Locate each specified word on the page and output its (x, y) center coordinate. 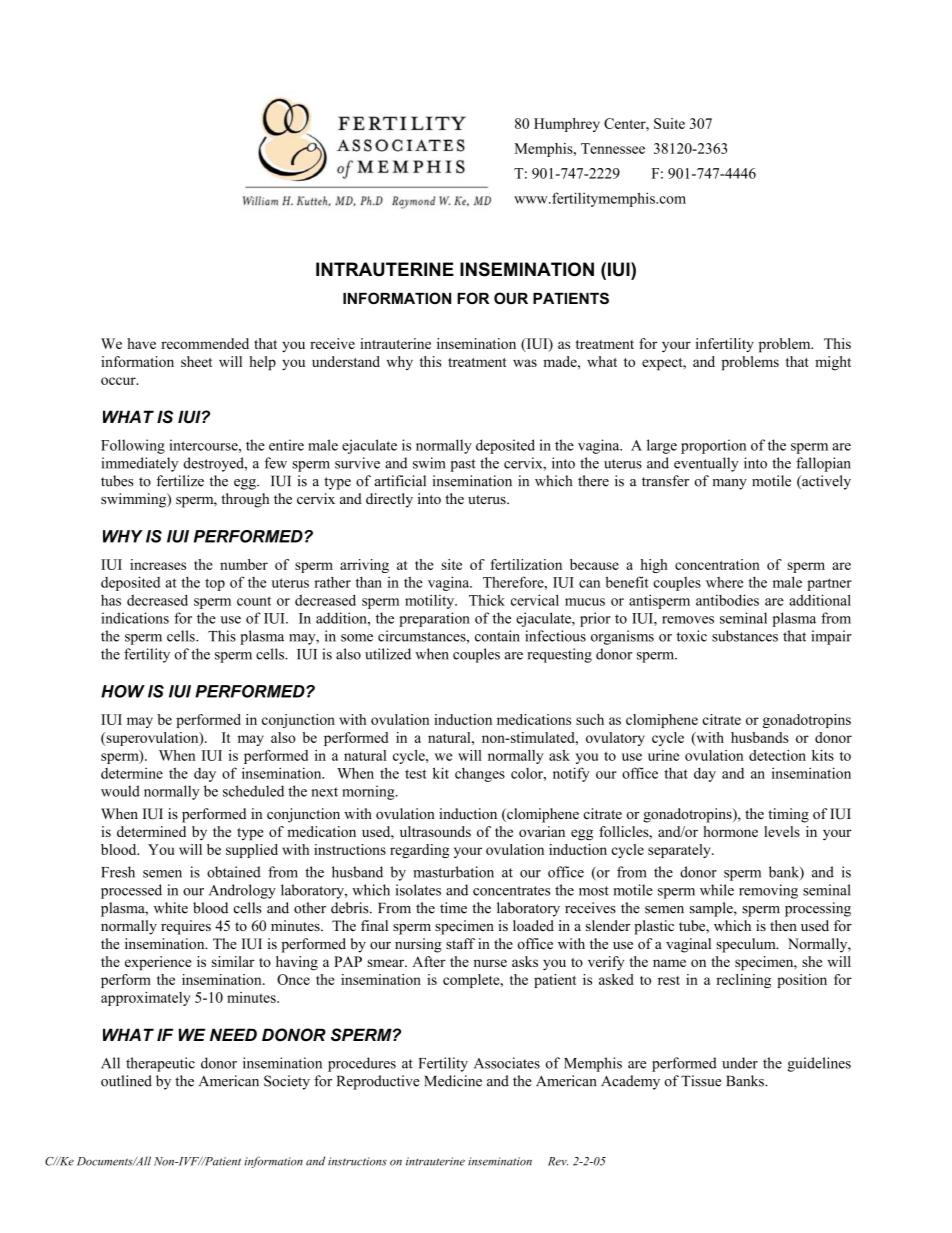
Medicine (453, 1081)
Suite (669, 123)
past (463, 465)
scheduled (253, 791)
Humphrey (567, 125)
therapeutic (160, 1064)
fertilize (180, 481)
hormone (730, 831)
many (730, 484)
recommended (205, 343)
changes (480, 774)
